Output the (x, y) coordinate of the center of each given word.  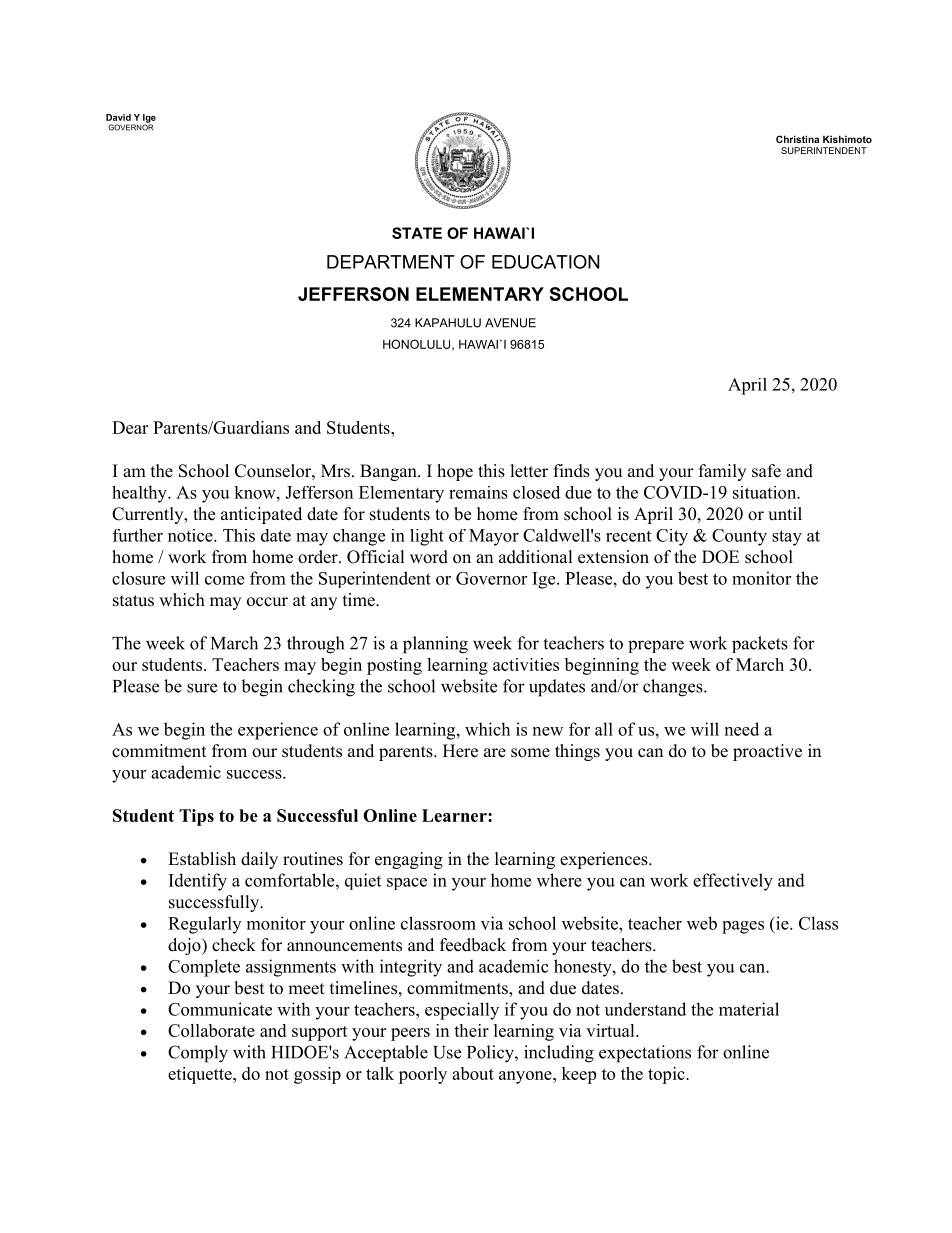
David (118, 117)
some (530, 753)
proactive (767, 752)
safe (766, 471)
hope (455, 472)
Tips (196, 817)
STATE (417, 233)
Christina (797, 139)
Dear (130, 427)
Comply (198, 1054)
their (471, 1030)
